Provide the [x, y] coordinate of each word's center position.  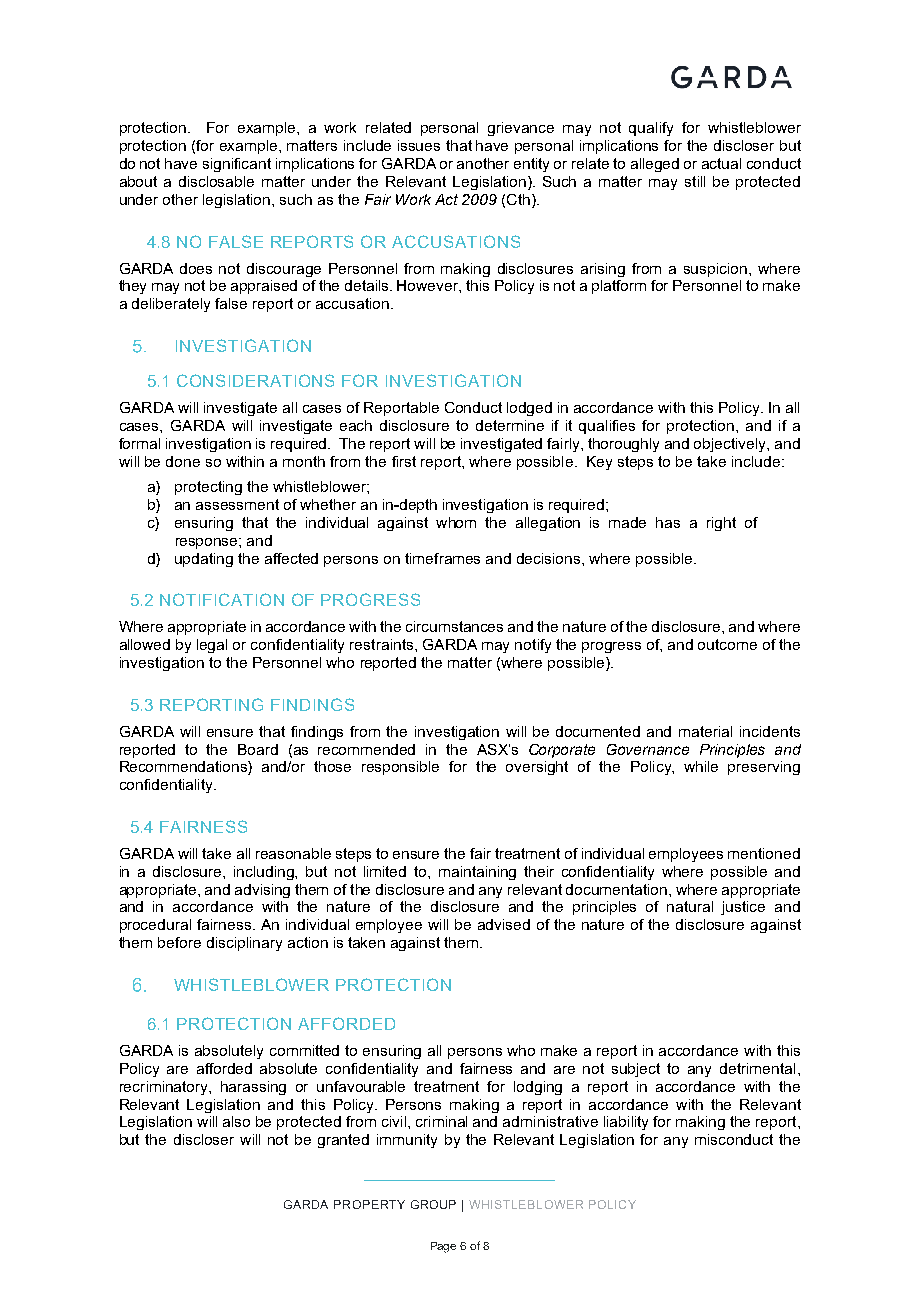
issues [419, 145]
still [695, 181]
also [236, 1121]
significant [237, 165]
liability [626, 1123]
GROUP [433, 1204]
